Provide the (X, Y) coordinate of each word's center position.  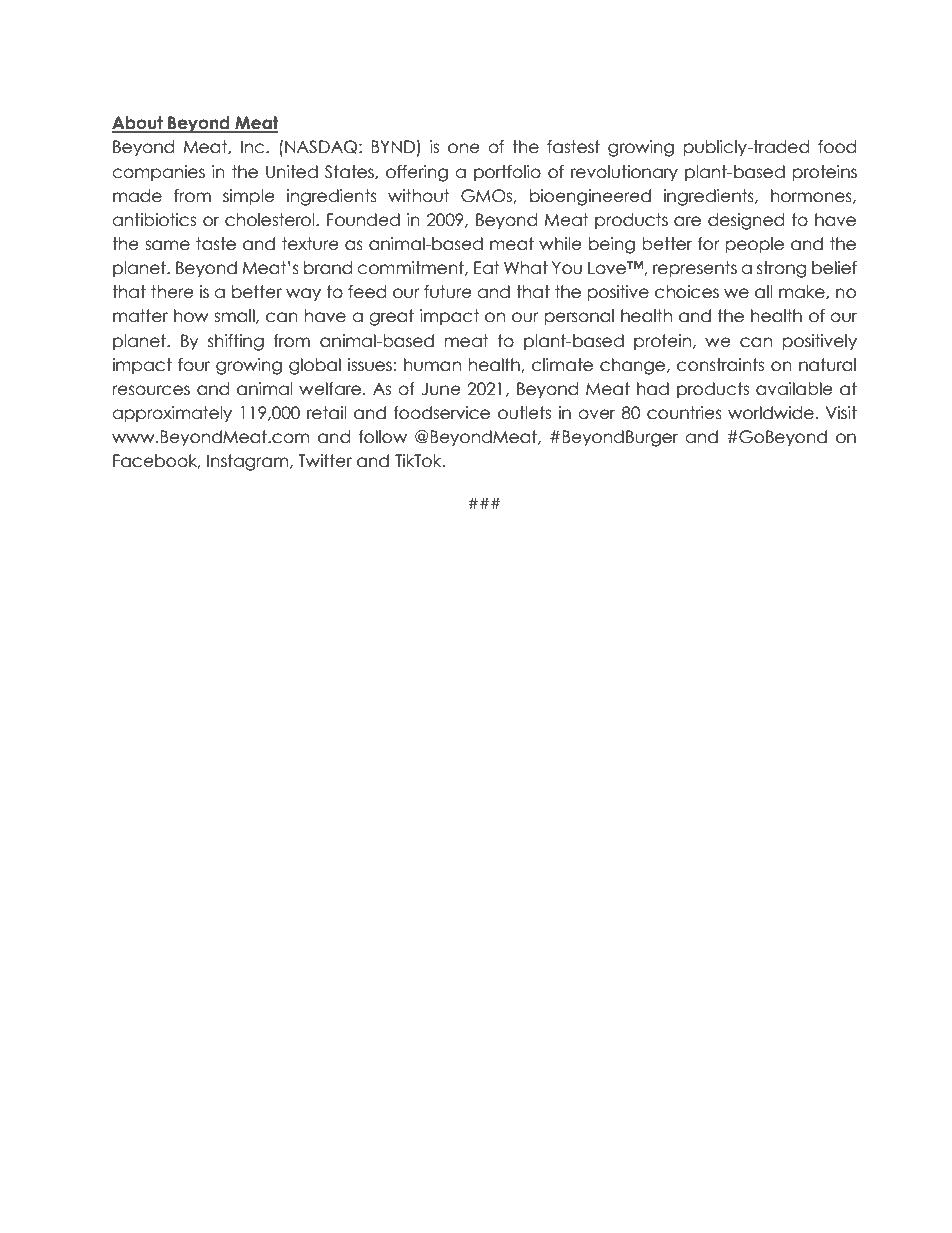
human (432, 365)
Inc (254, 147)
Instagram (249, 462)
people (755, 245)
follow (383, 437)
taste (216, 244)
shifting (236, 342)
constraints (720, 365)
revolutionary (624, 173)
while (560, 244)
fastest (573, 147)
